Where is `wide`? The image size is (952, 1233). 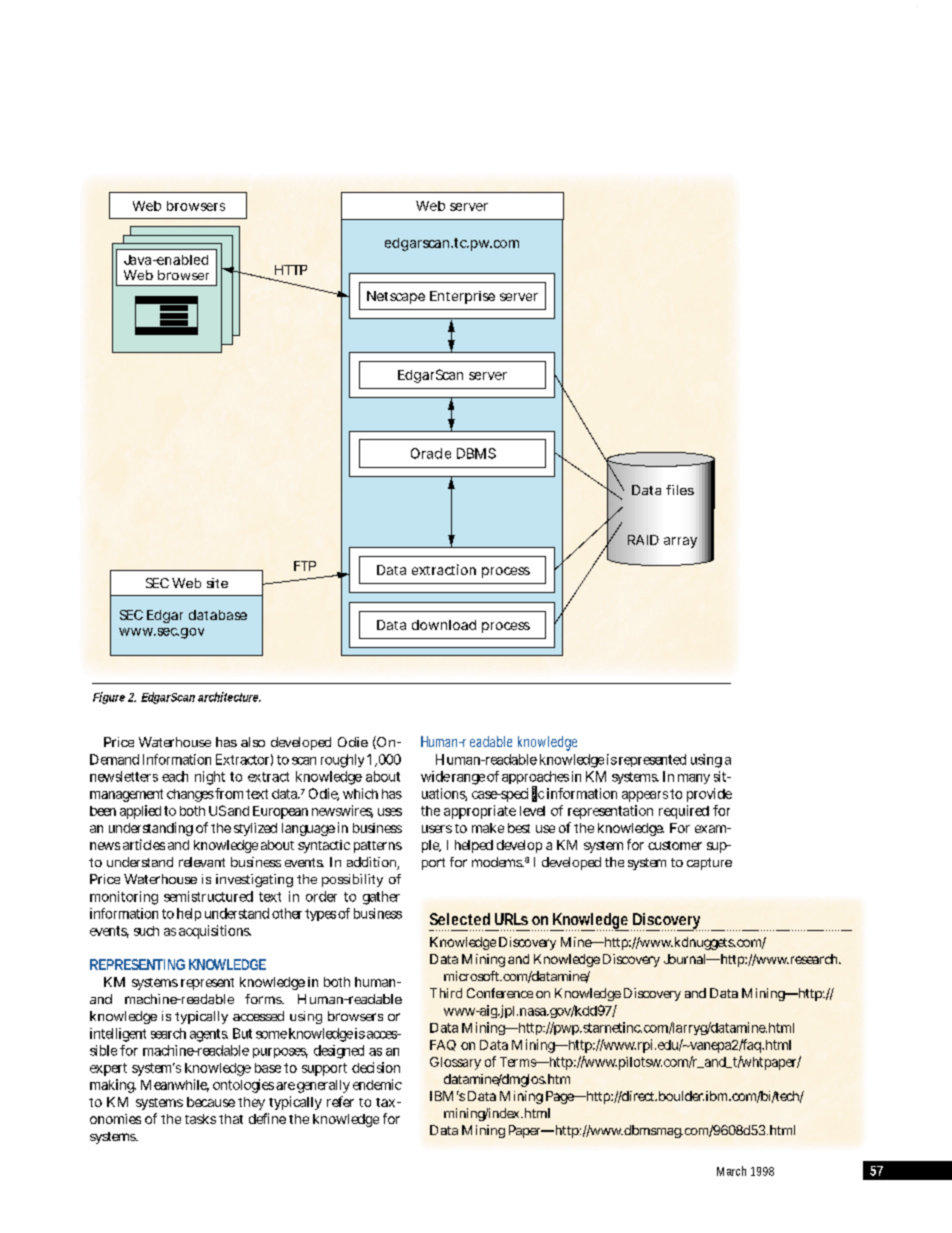 wide is located at coordinates (435, 776).
